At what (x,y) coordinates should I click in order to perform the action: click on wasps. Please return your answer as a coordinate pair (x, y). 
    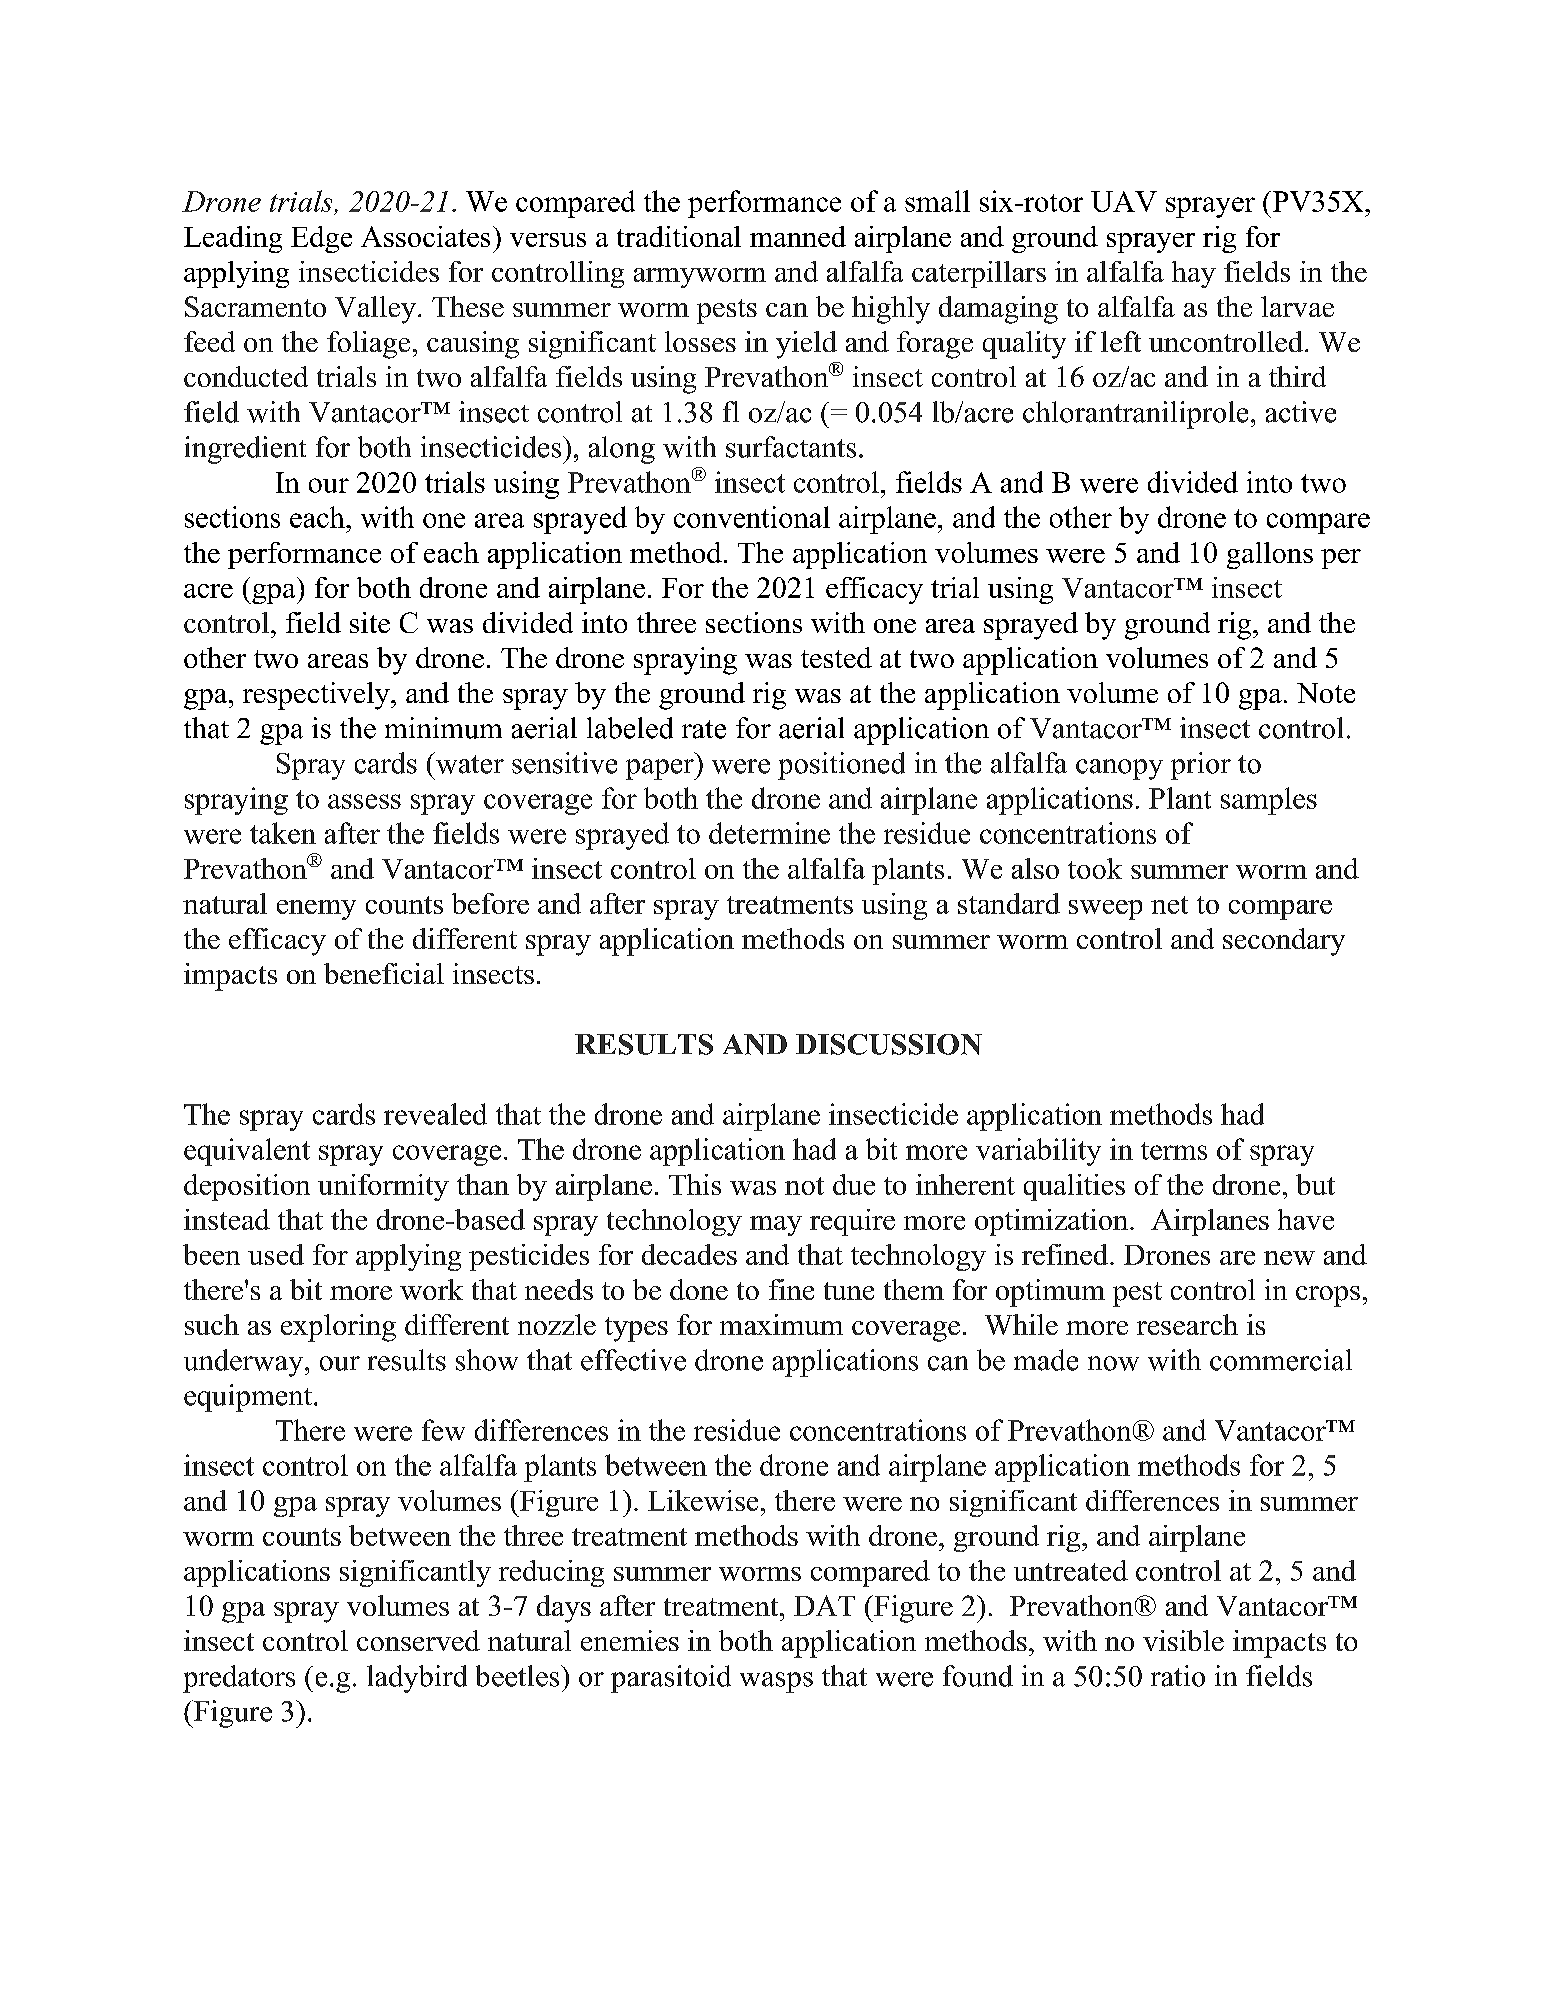
    Looking at the image, I should click on (776, 1682).
